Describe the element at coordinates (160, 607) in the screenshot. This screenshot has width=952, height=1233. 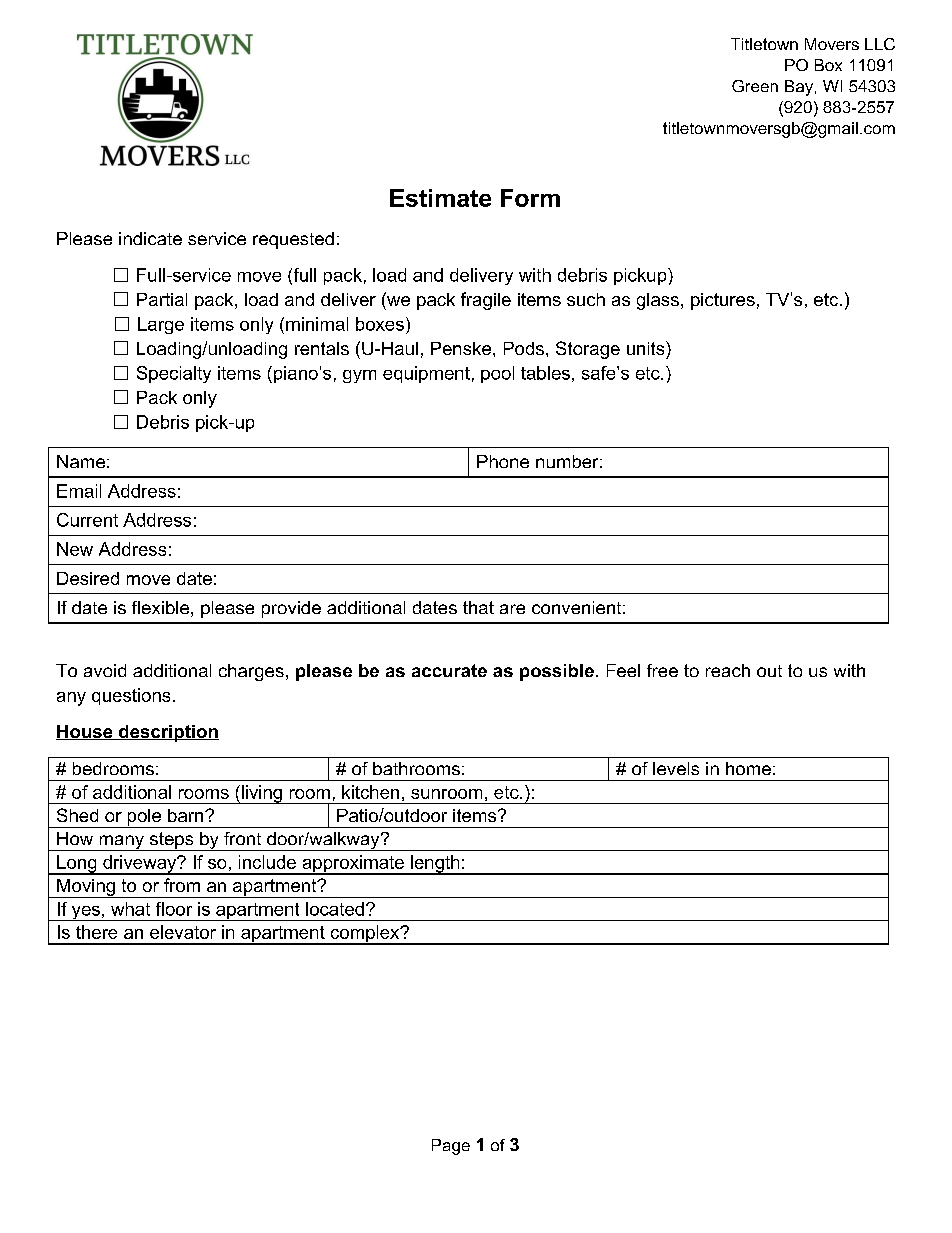
I see `flexible` at that location.
